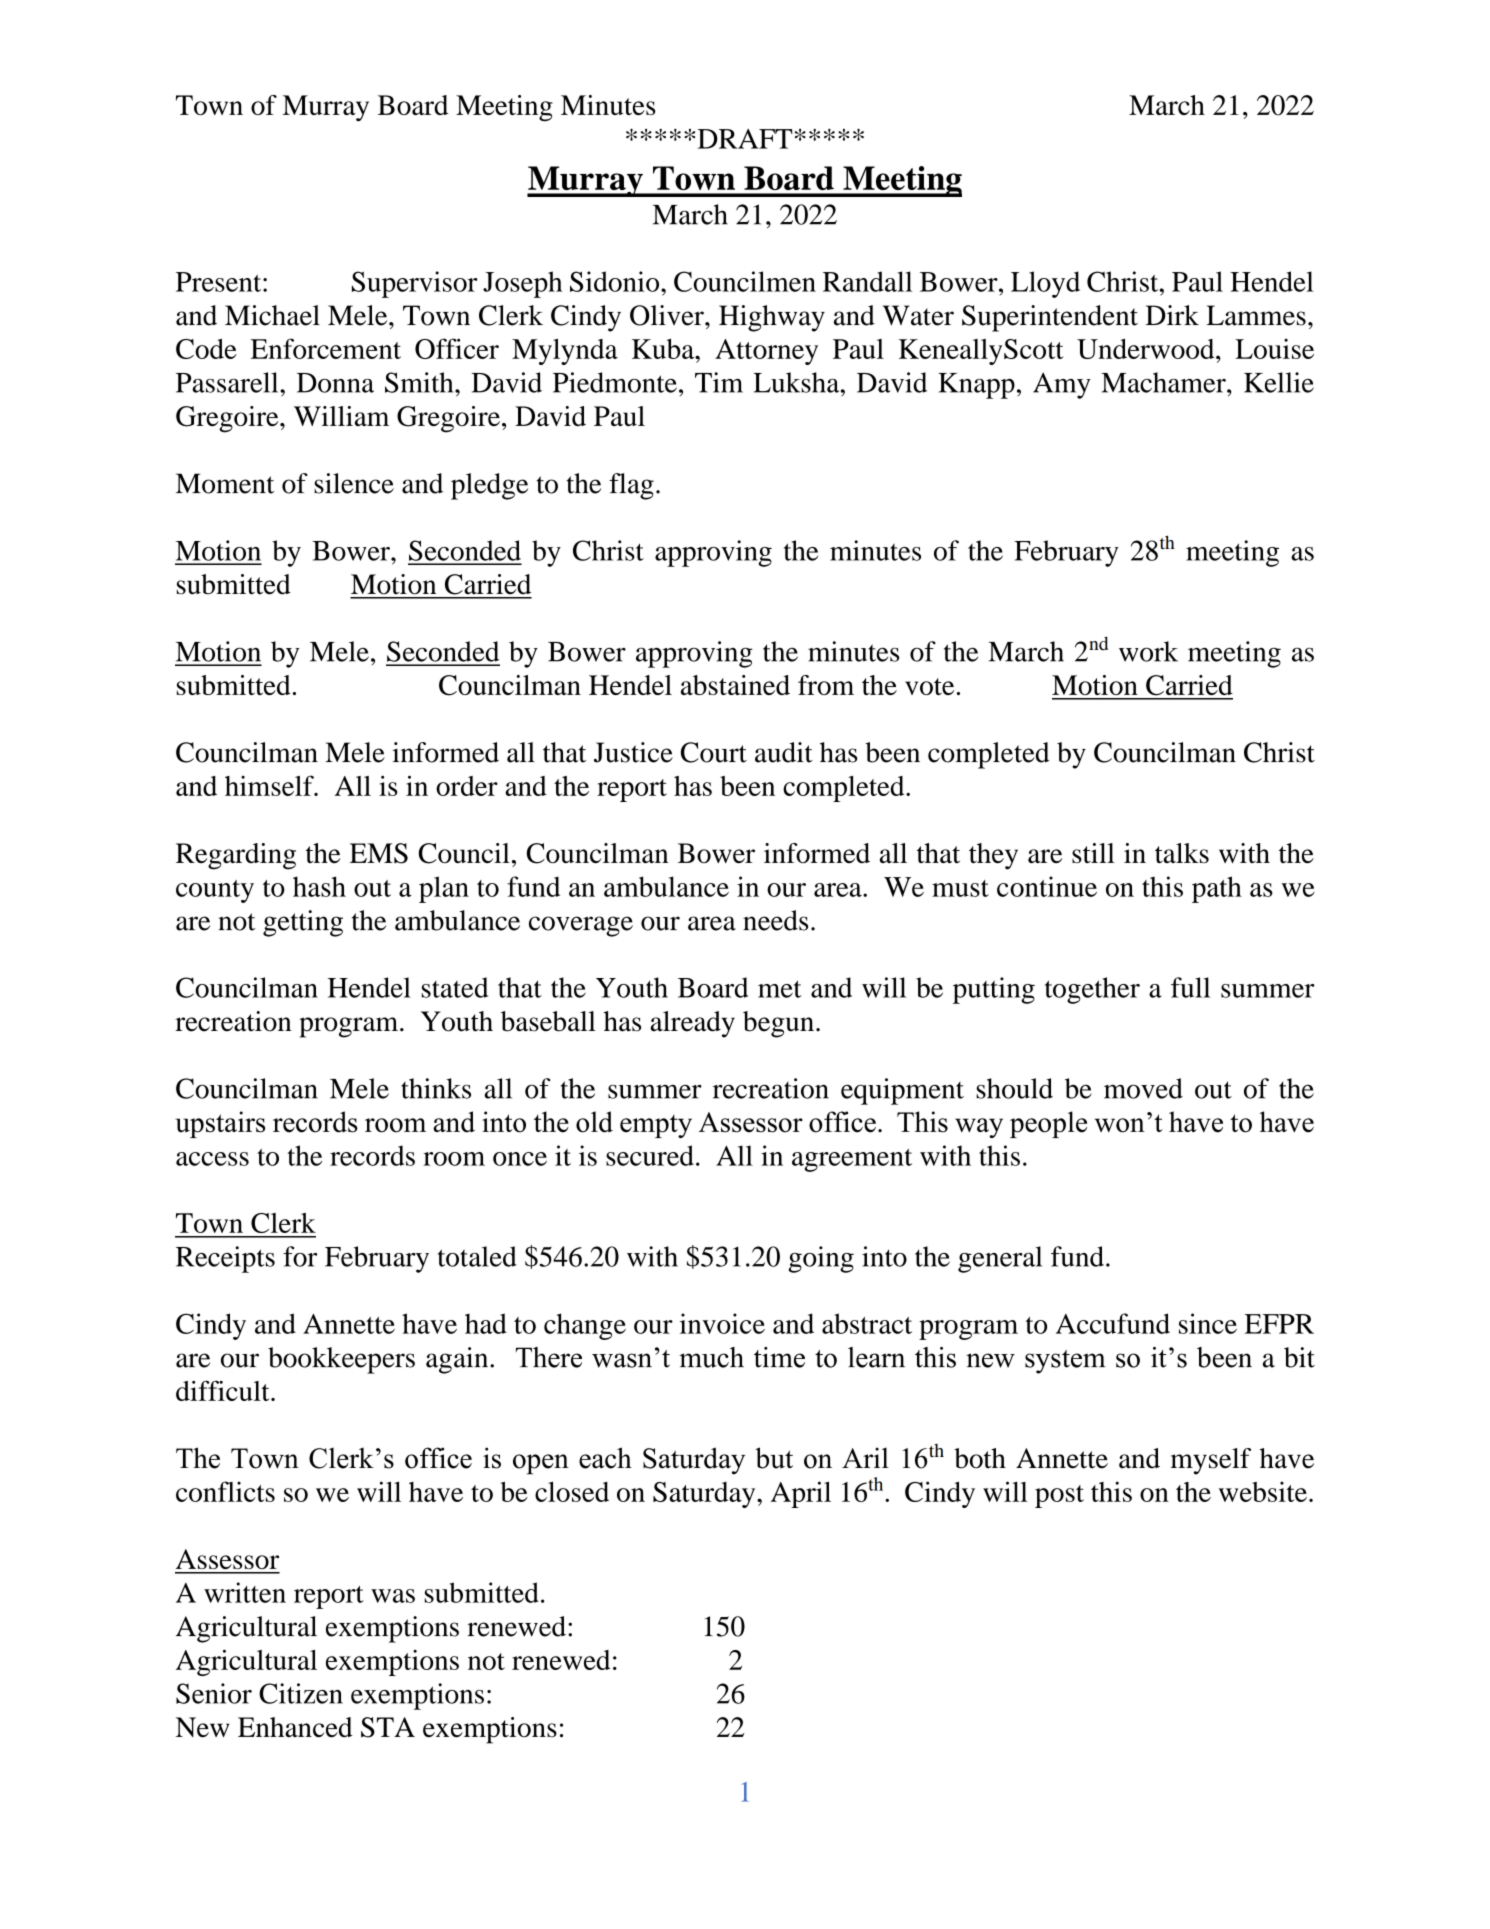 The width and height of the screenshot is (1490, 1929). Describe the element at coordinates (303, 923) in the screenshot. I see `getting` at that location.
